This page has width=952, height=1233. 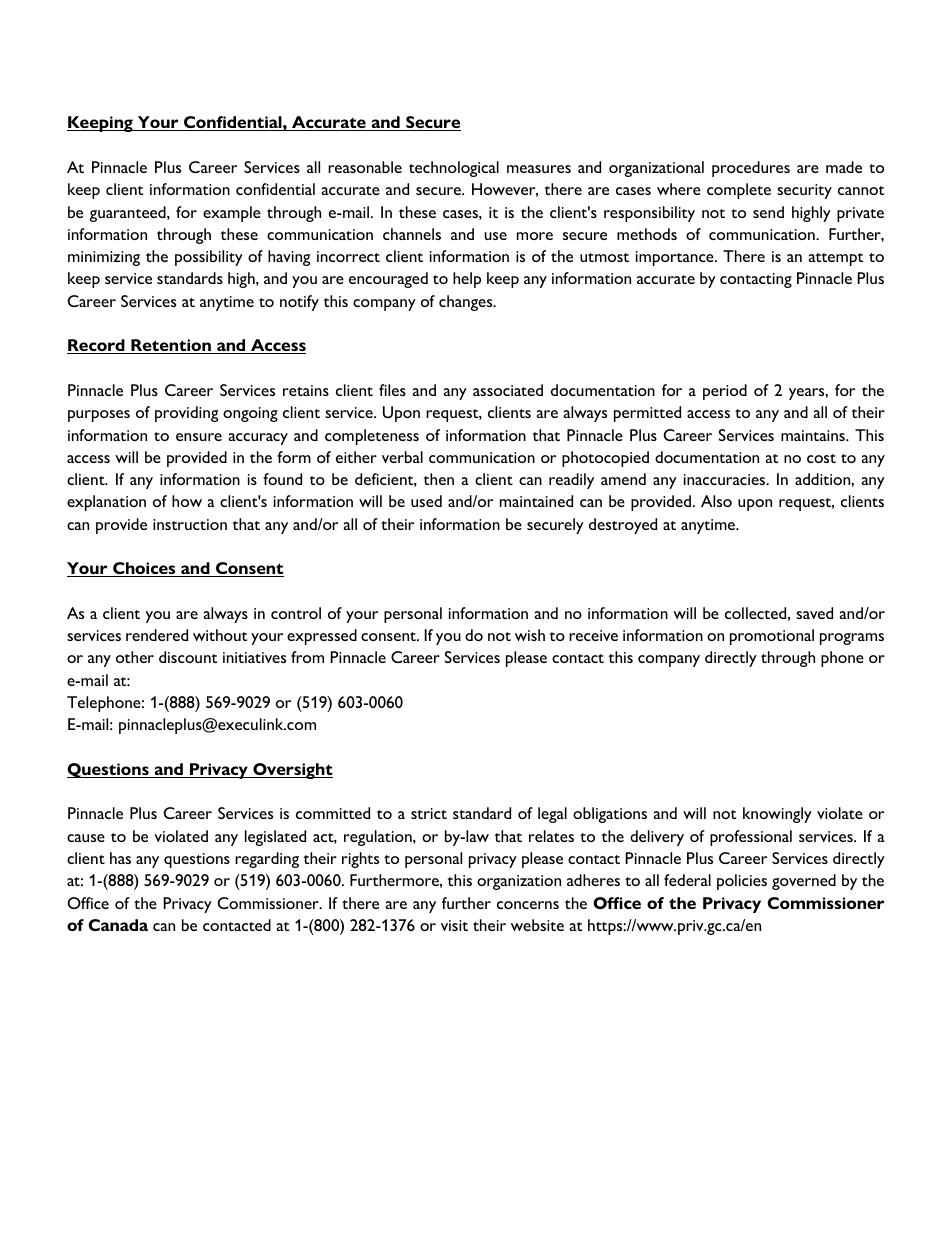 What do you see at coordinates (716, 501) in the page?
I see `Also` at bounding box center [716, 501].
